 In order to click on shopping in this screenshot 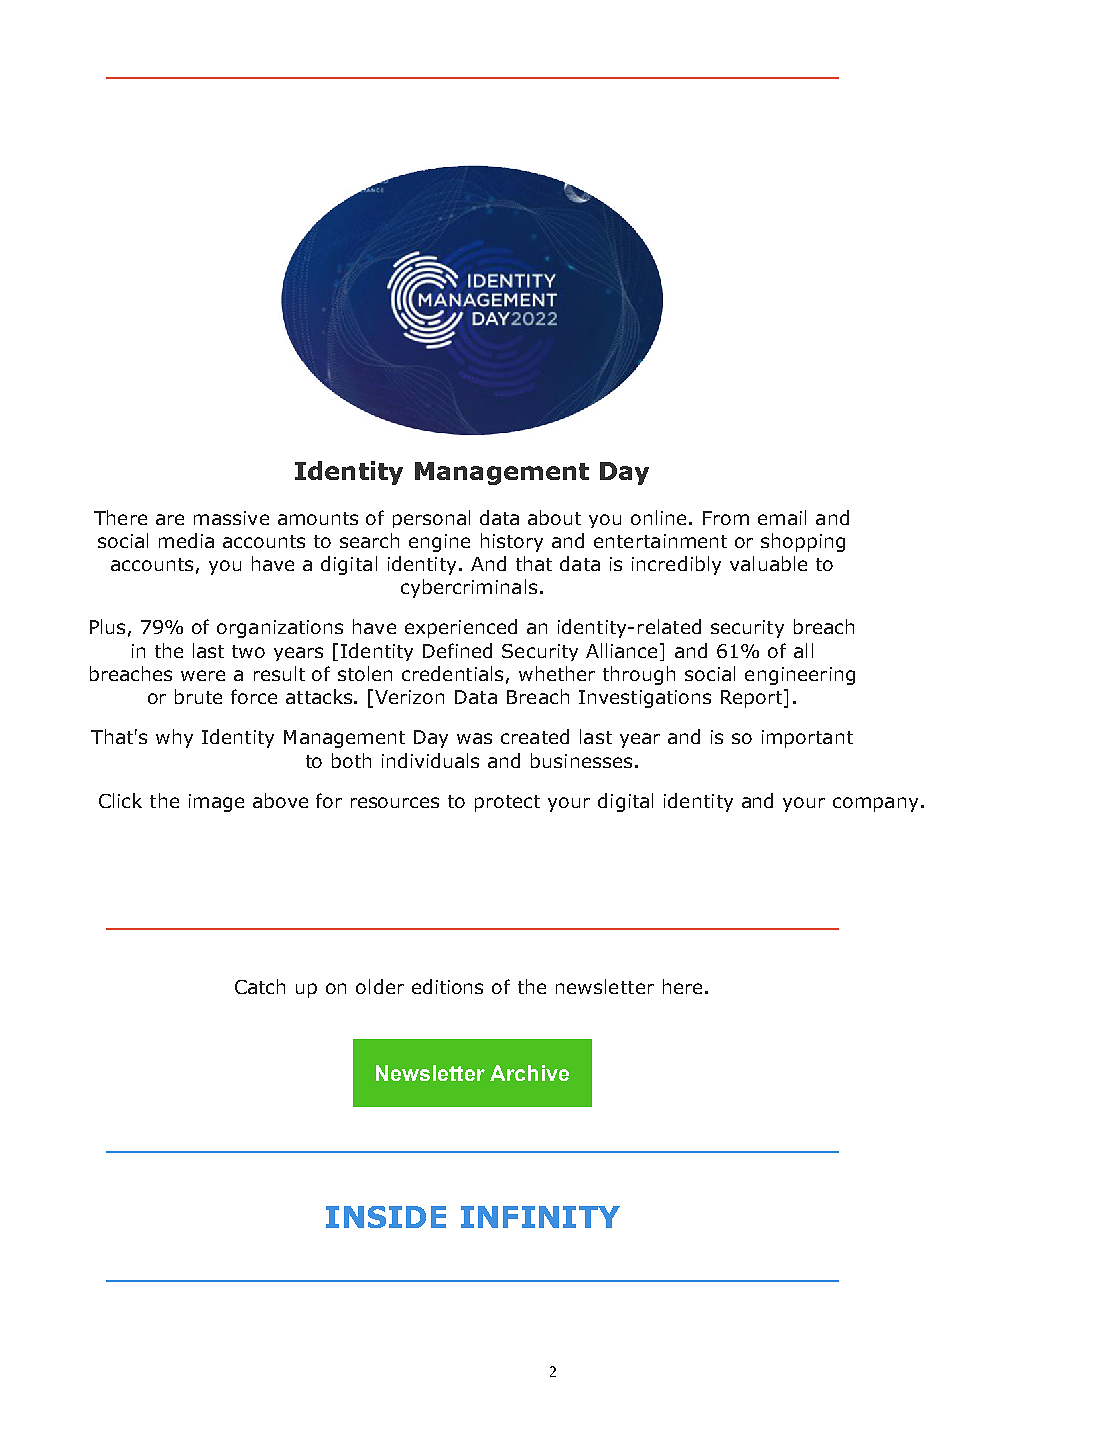, I will do `click(803, 542)`.
